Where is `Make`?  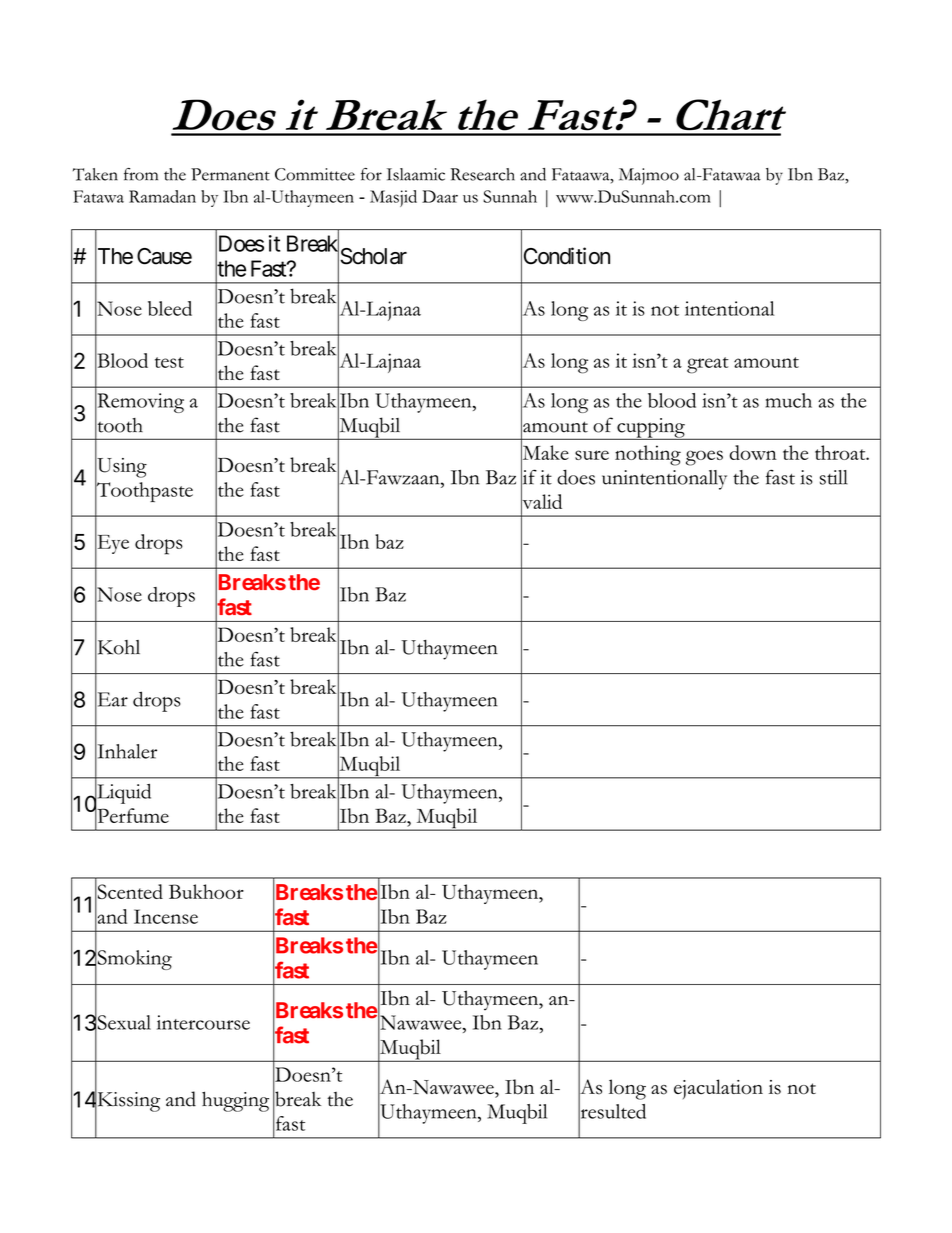 Make is located at coordinates (545, 452).
